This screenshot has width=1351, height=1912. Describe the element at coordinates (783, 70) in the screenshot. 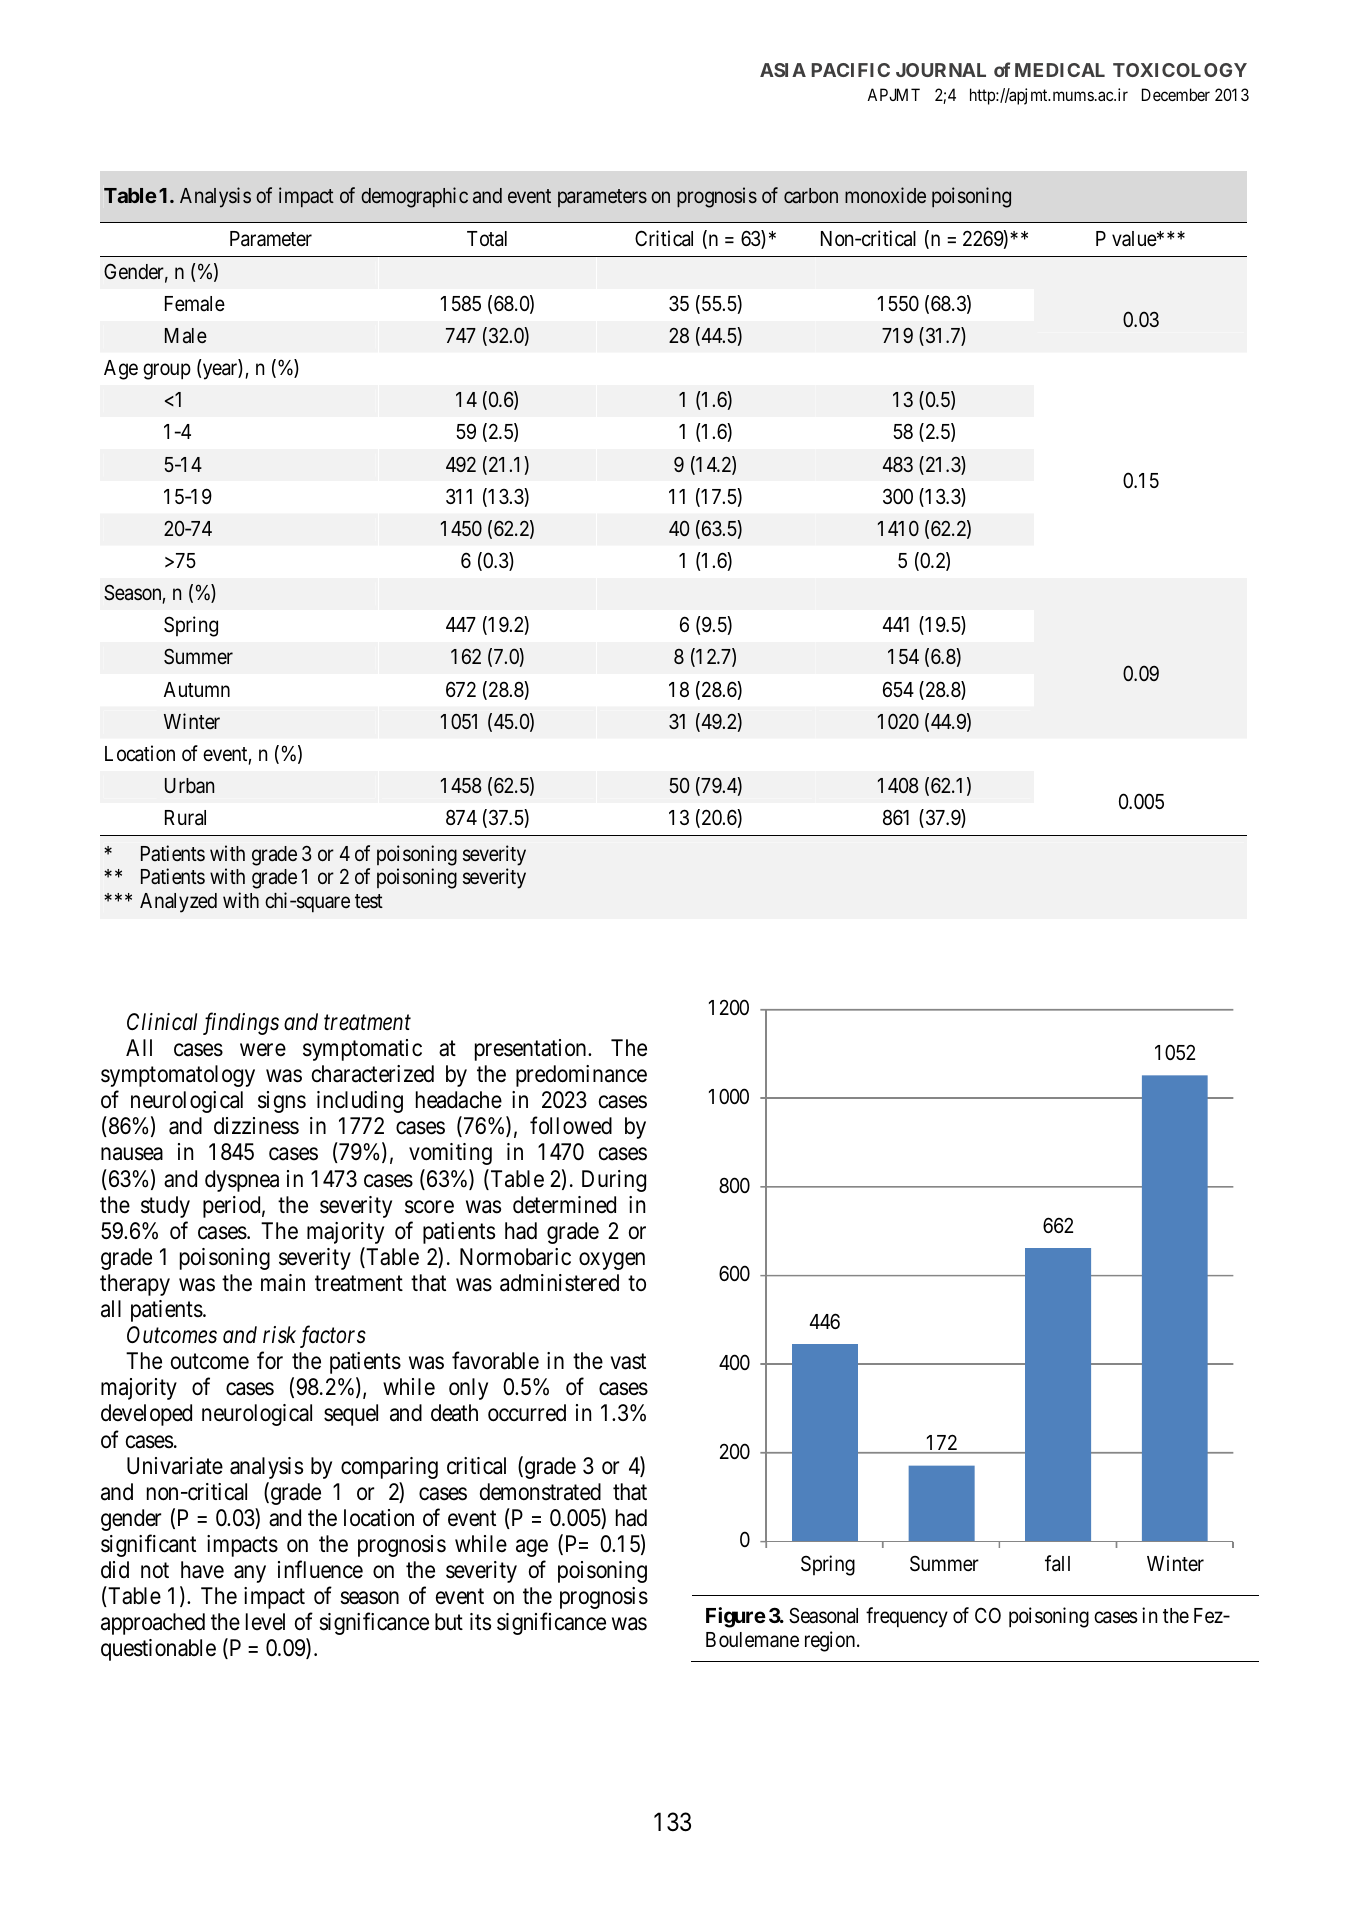

I see `ASIA` at that location.
